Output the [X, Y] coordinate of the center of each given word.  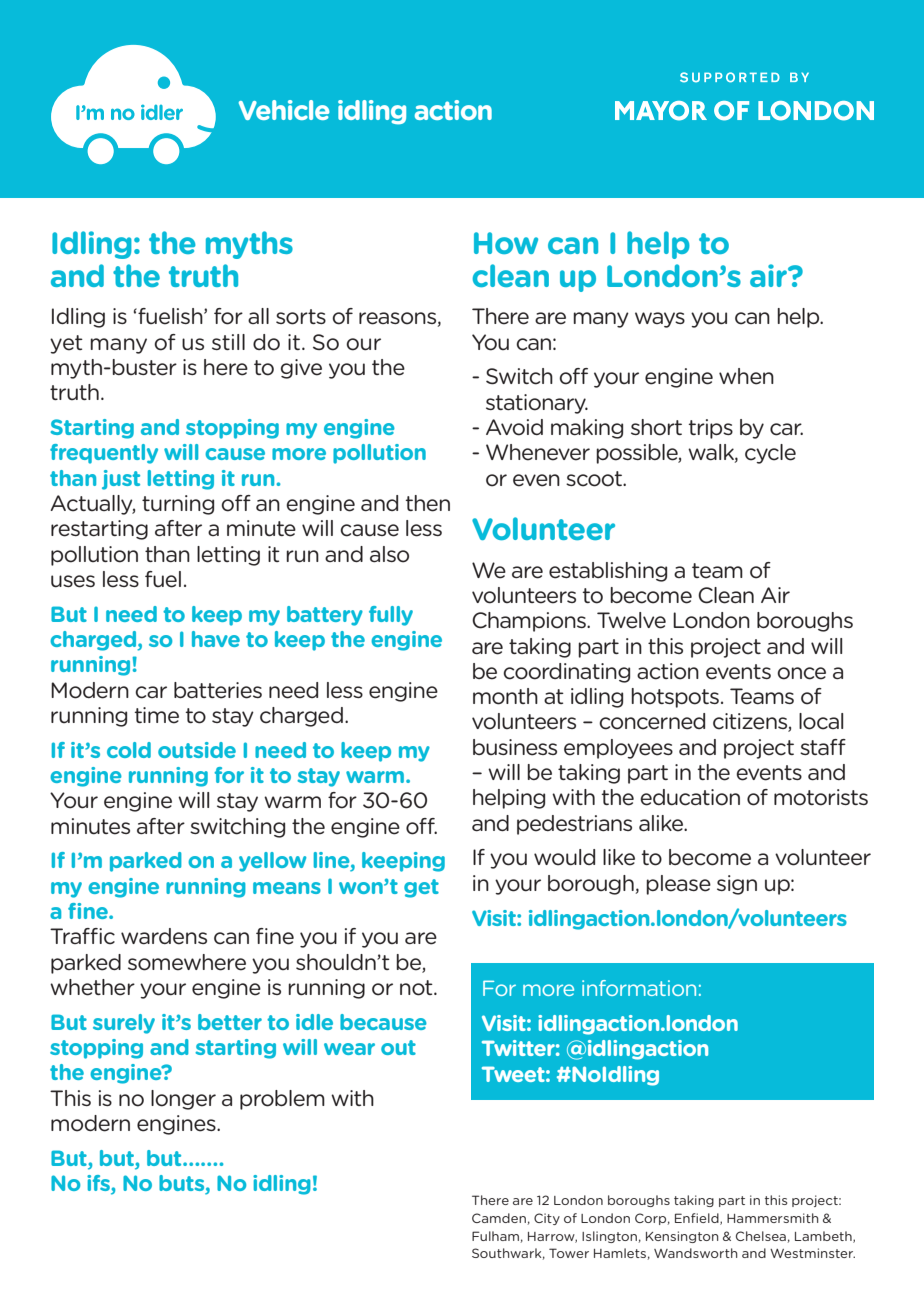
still [228, 342]
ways [660, 320]
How [506, 243]
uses [73, 581]
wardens [164, 936]
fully [391, 616]
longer [183, 1100]
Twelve [631, 620]
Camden [499, 1218]
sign [737, 885]
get [421, 888]
